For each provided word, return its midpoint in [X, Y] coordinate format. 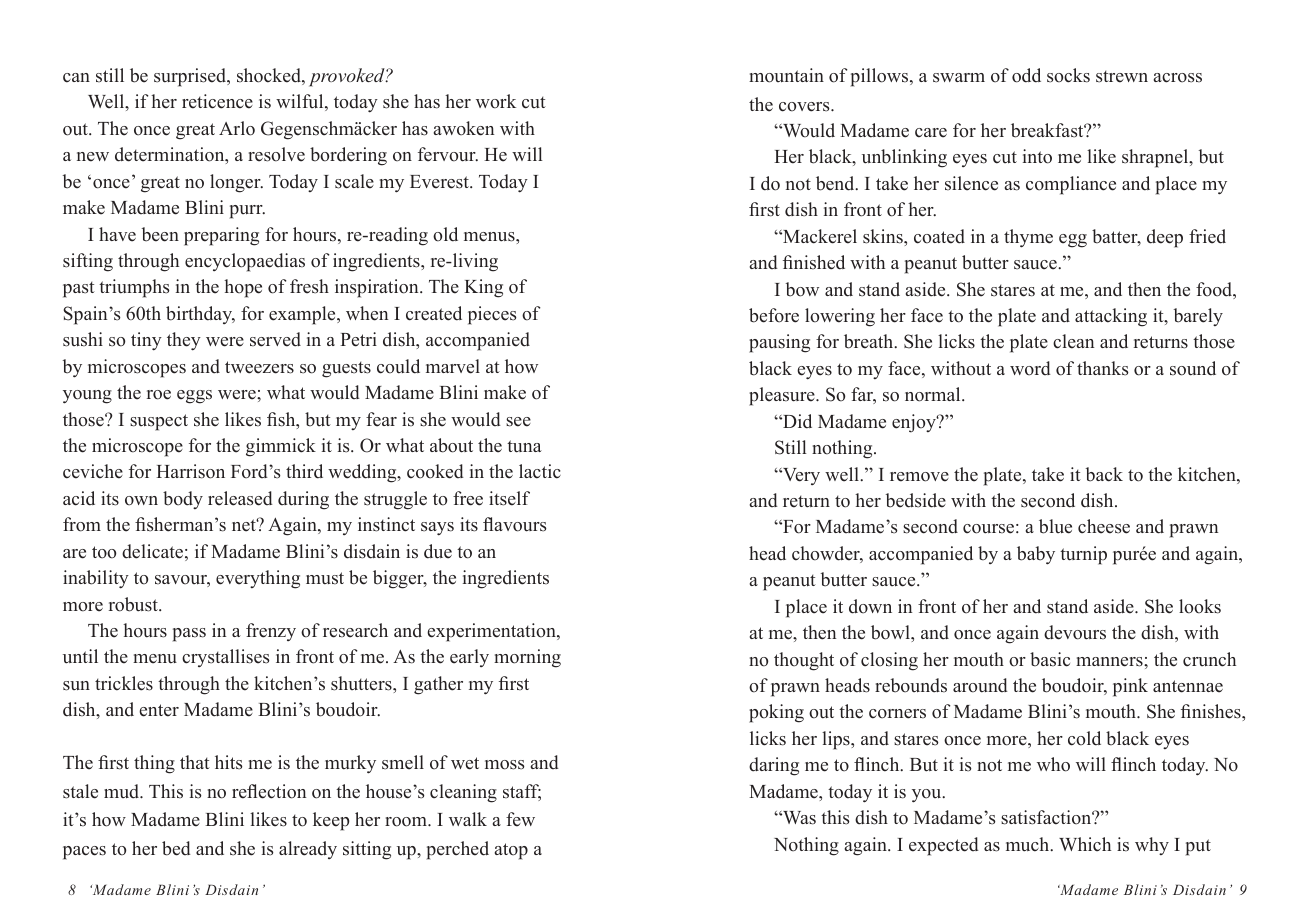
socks [1068, 75]
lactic [540, 471]
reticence [217, 101]
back [1104, 474]
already [308, 850]
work [496, 101]
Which [1085, 844]
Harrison [190, 471]
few [520, 819]
